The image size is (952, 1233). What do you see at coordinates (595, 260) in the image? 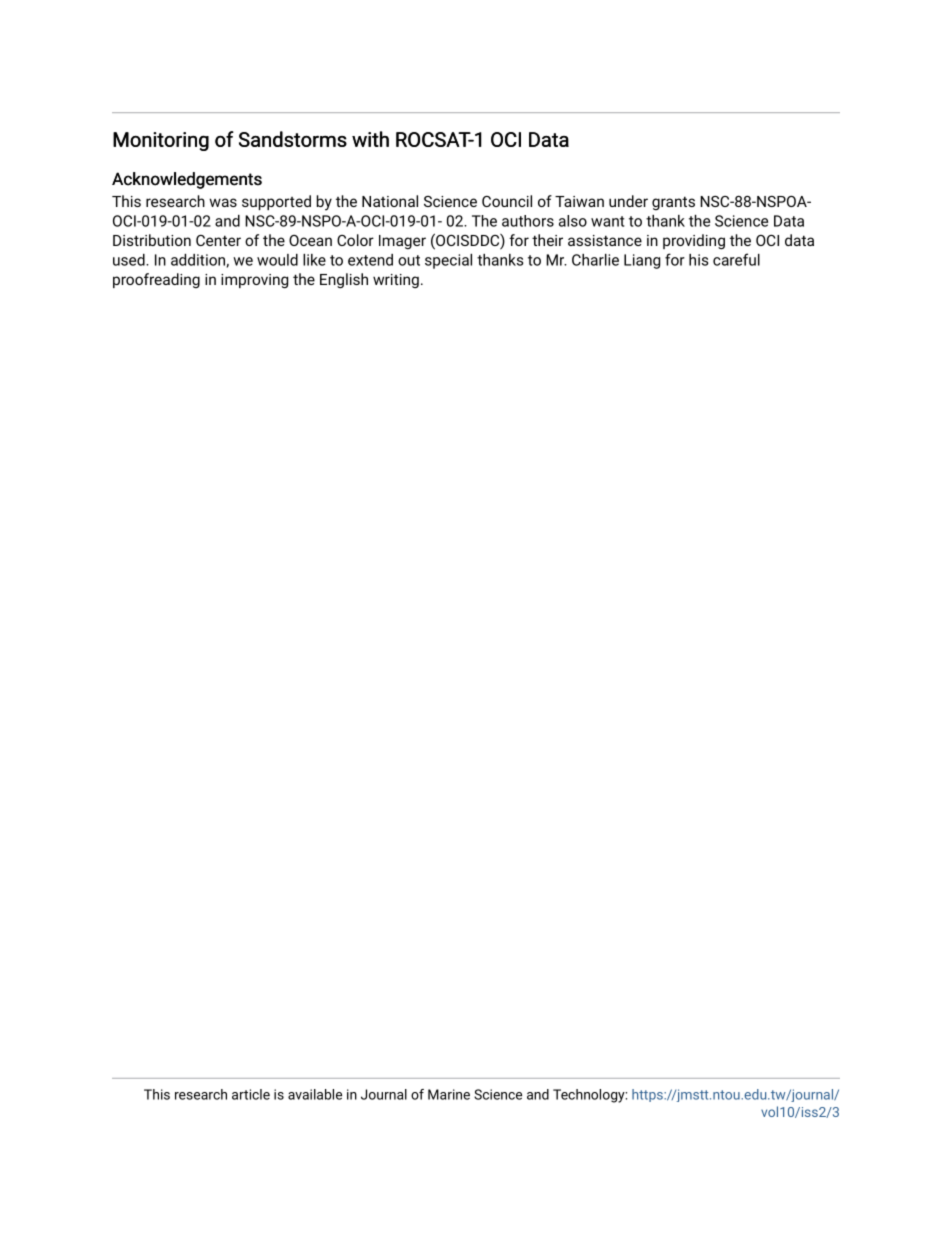
I see `Charlie` at bounding box center [595, 260].
